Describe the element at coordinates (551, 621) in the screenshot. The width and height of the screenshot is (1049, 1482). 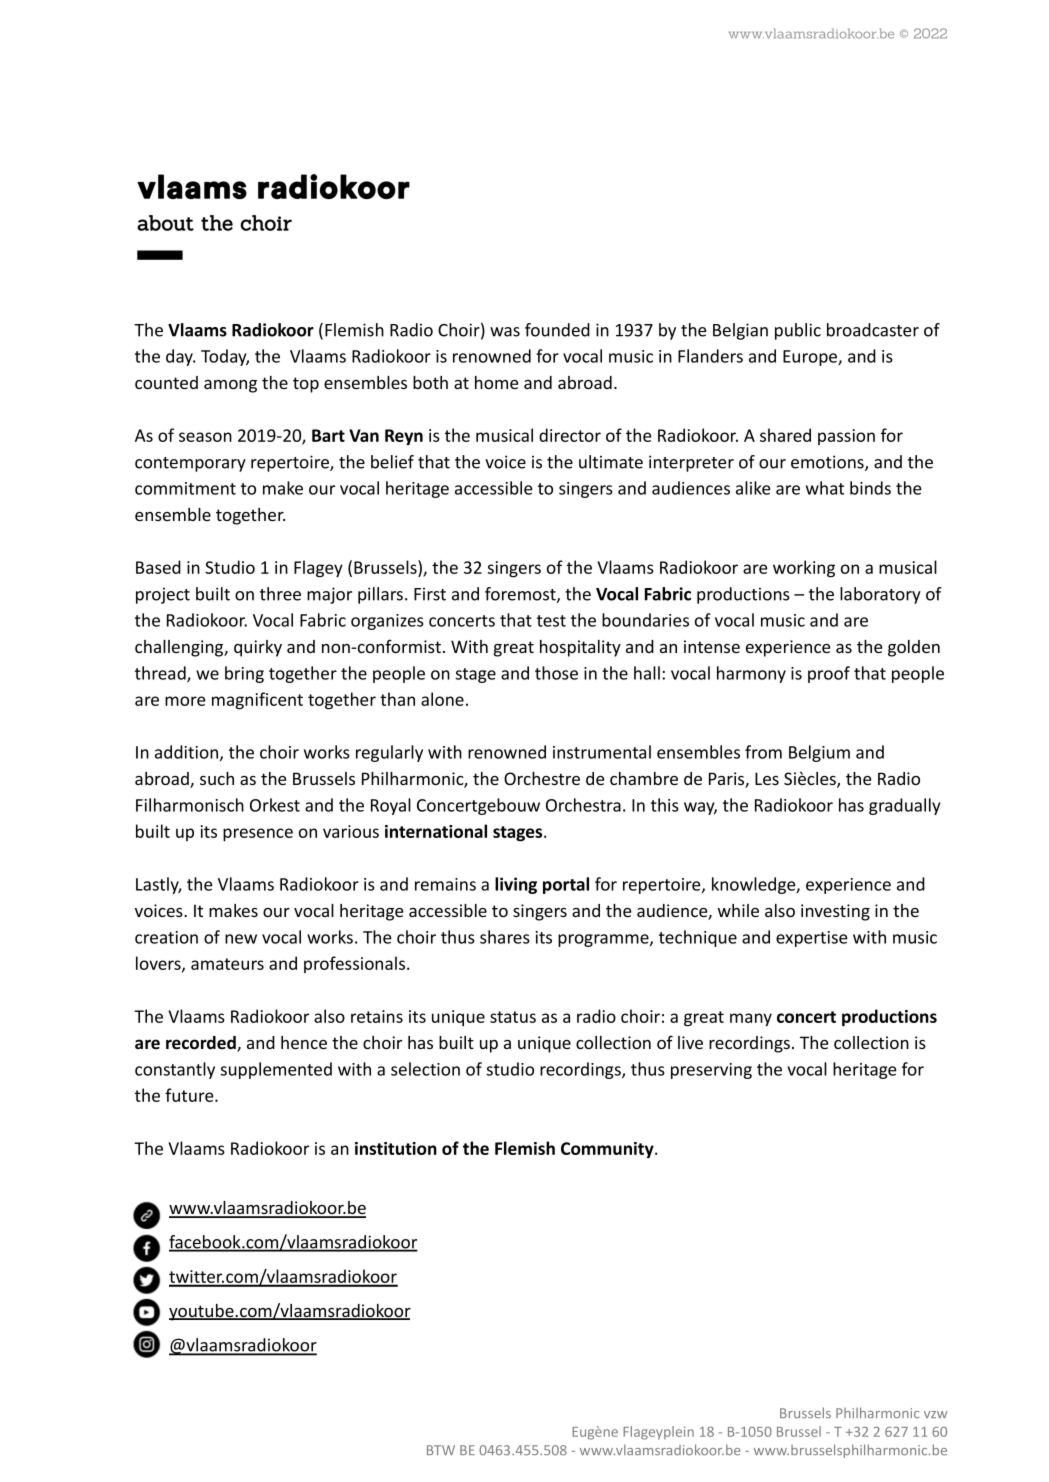
I see `test` at that location.
